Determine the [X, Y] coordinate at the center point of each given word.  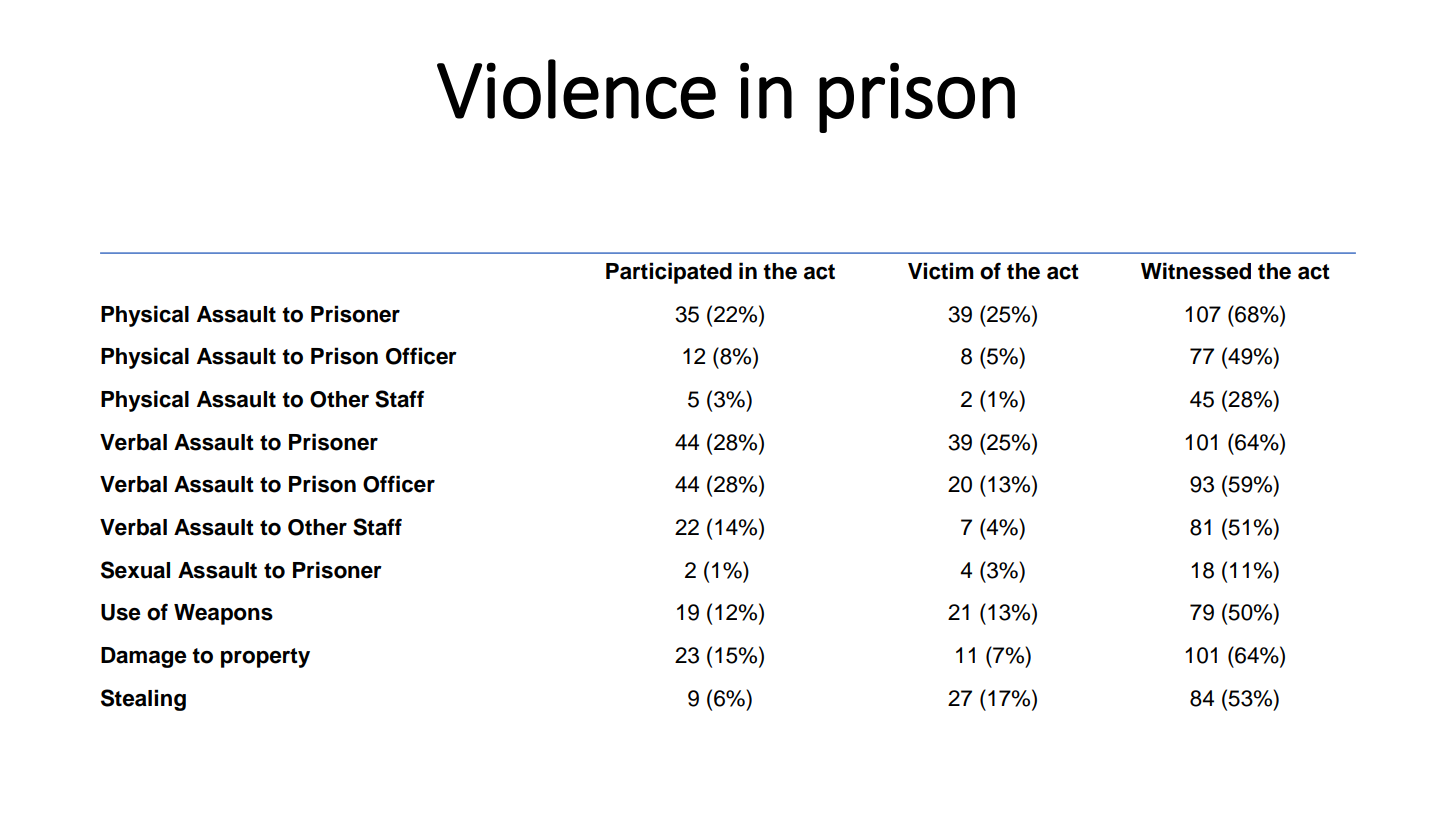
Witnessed [1196, 271]
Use [121, 612]
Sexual [135, 570]
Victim [941, 271]
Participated [669, 273]
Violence [576, 89]
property [265, 658]
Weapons [223, 614]
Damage [144, 657]
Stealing [143, 700]
